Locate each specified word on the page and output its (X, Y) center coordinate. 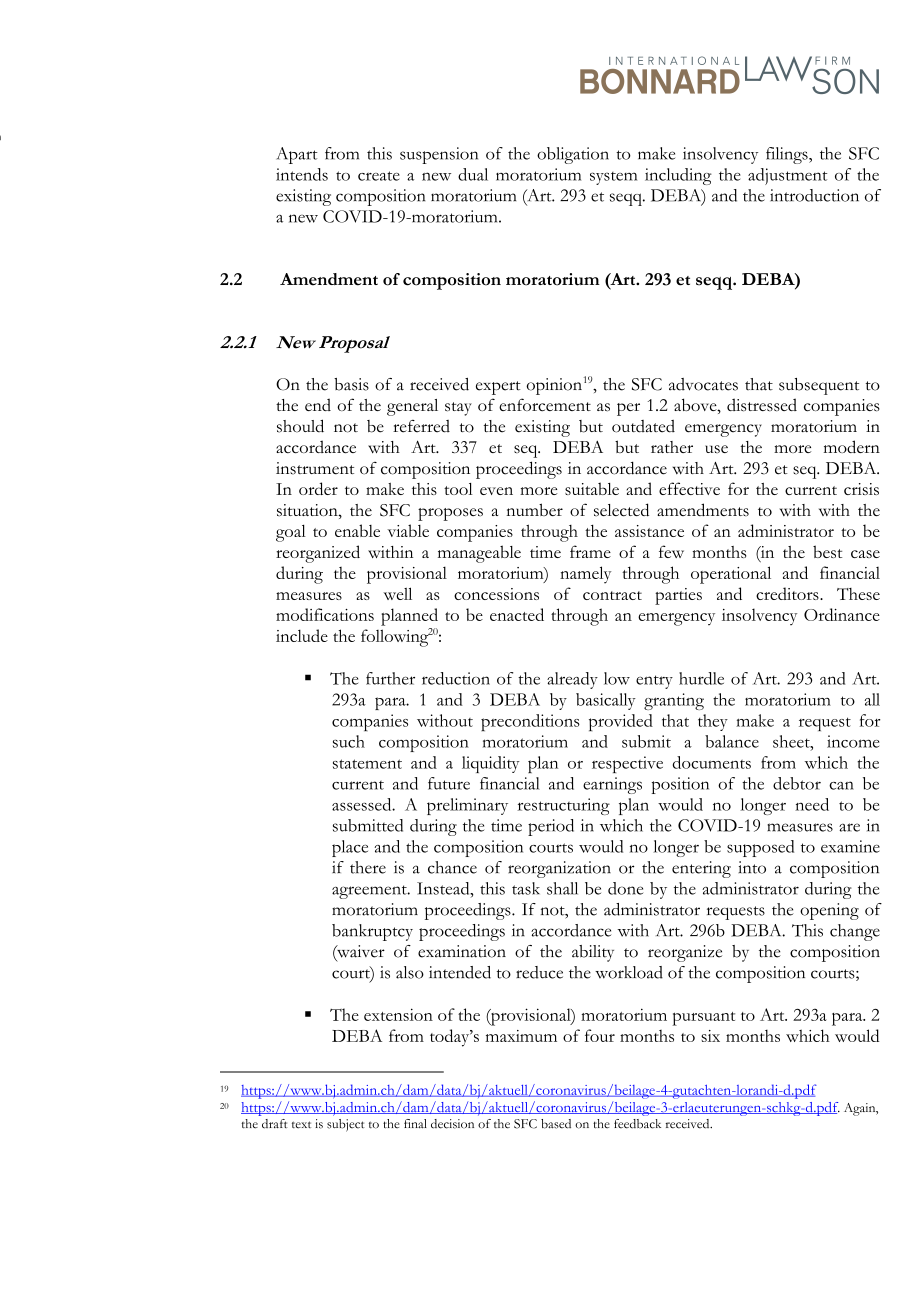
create (379, 176)
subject (346, 1125)
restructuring (563, 806)
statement (367, 764)
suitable (592, 488)
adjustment (787, 176)
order (318, 488)
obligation (573, 155)
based (556, 1124)
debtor (797, 783)
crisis (861, 489)
